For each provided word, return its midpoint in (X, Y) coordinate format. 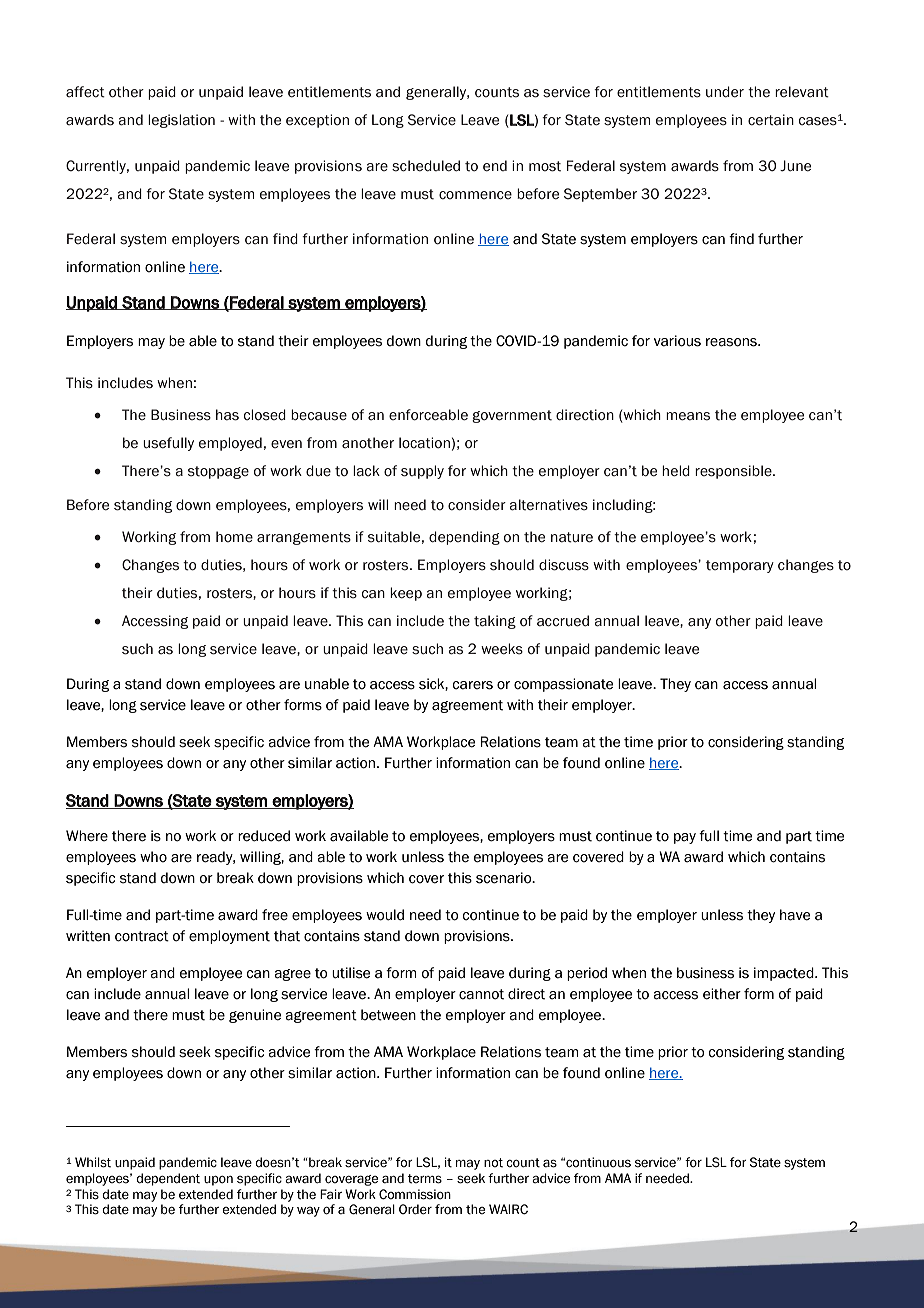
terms (425, 1179)
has (227, 415)
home (234, 536)
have (795, 915)
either (722, 994)
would (385, 915)
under (725, 92)
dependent (168, 1179)
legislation (181, 121)
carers (473, 685)
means (688, 416)
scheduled (426, 166)
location (424, 443)
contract (142, 936)
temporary (740, 566)
